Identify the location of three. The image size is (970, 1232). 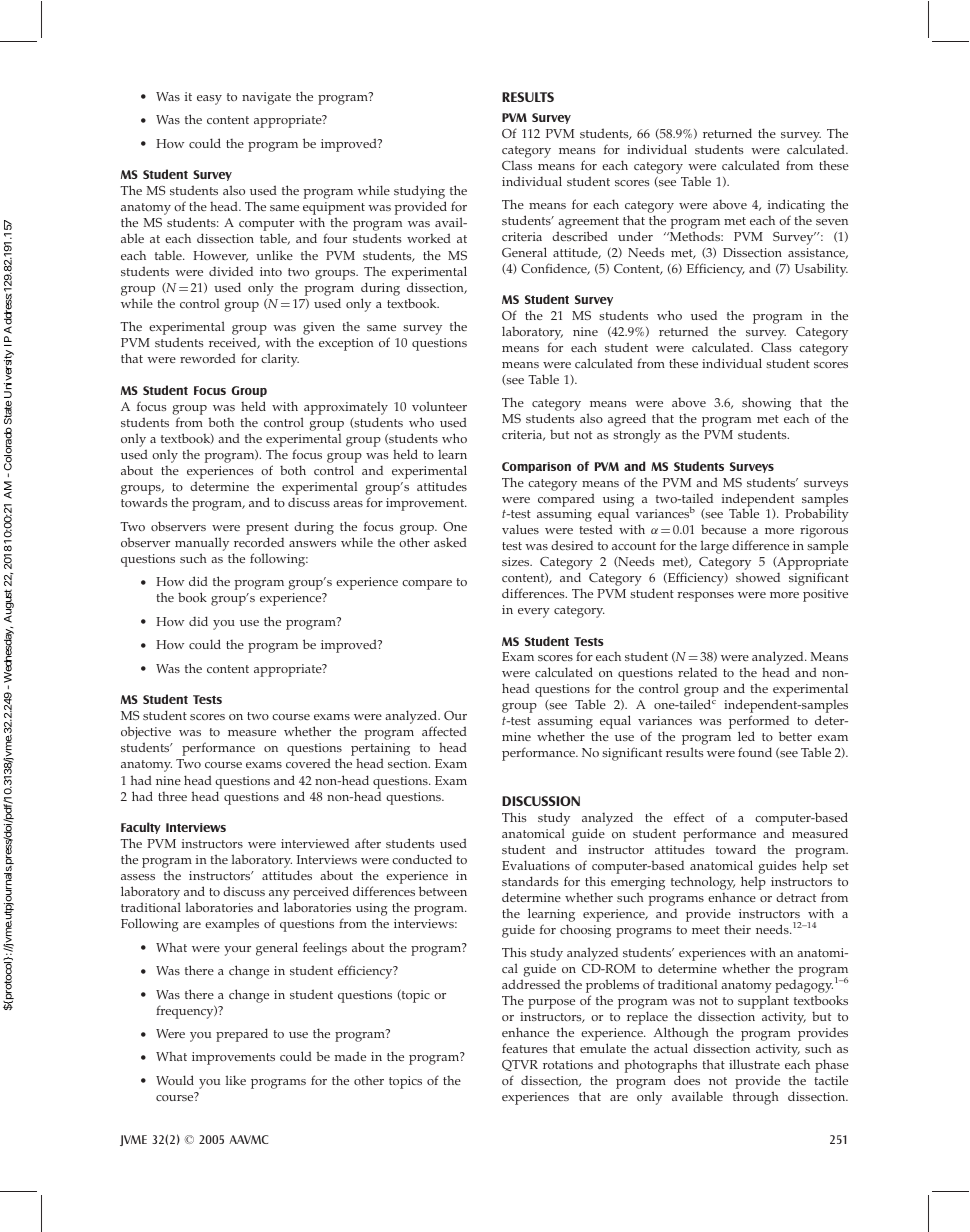
(172, 796).
